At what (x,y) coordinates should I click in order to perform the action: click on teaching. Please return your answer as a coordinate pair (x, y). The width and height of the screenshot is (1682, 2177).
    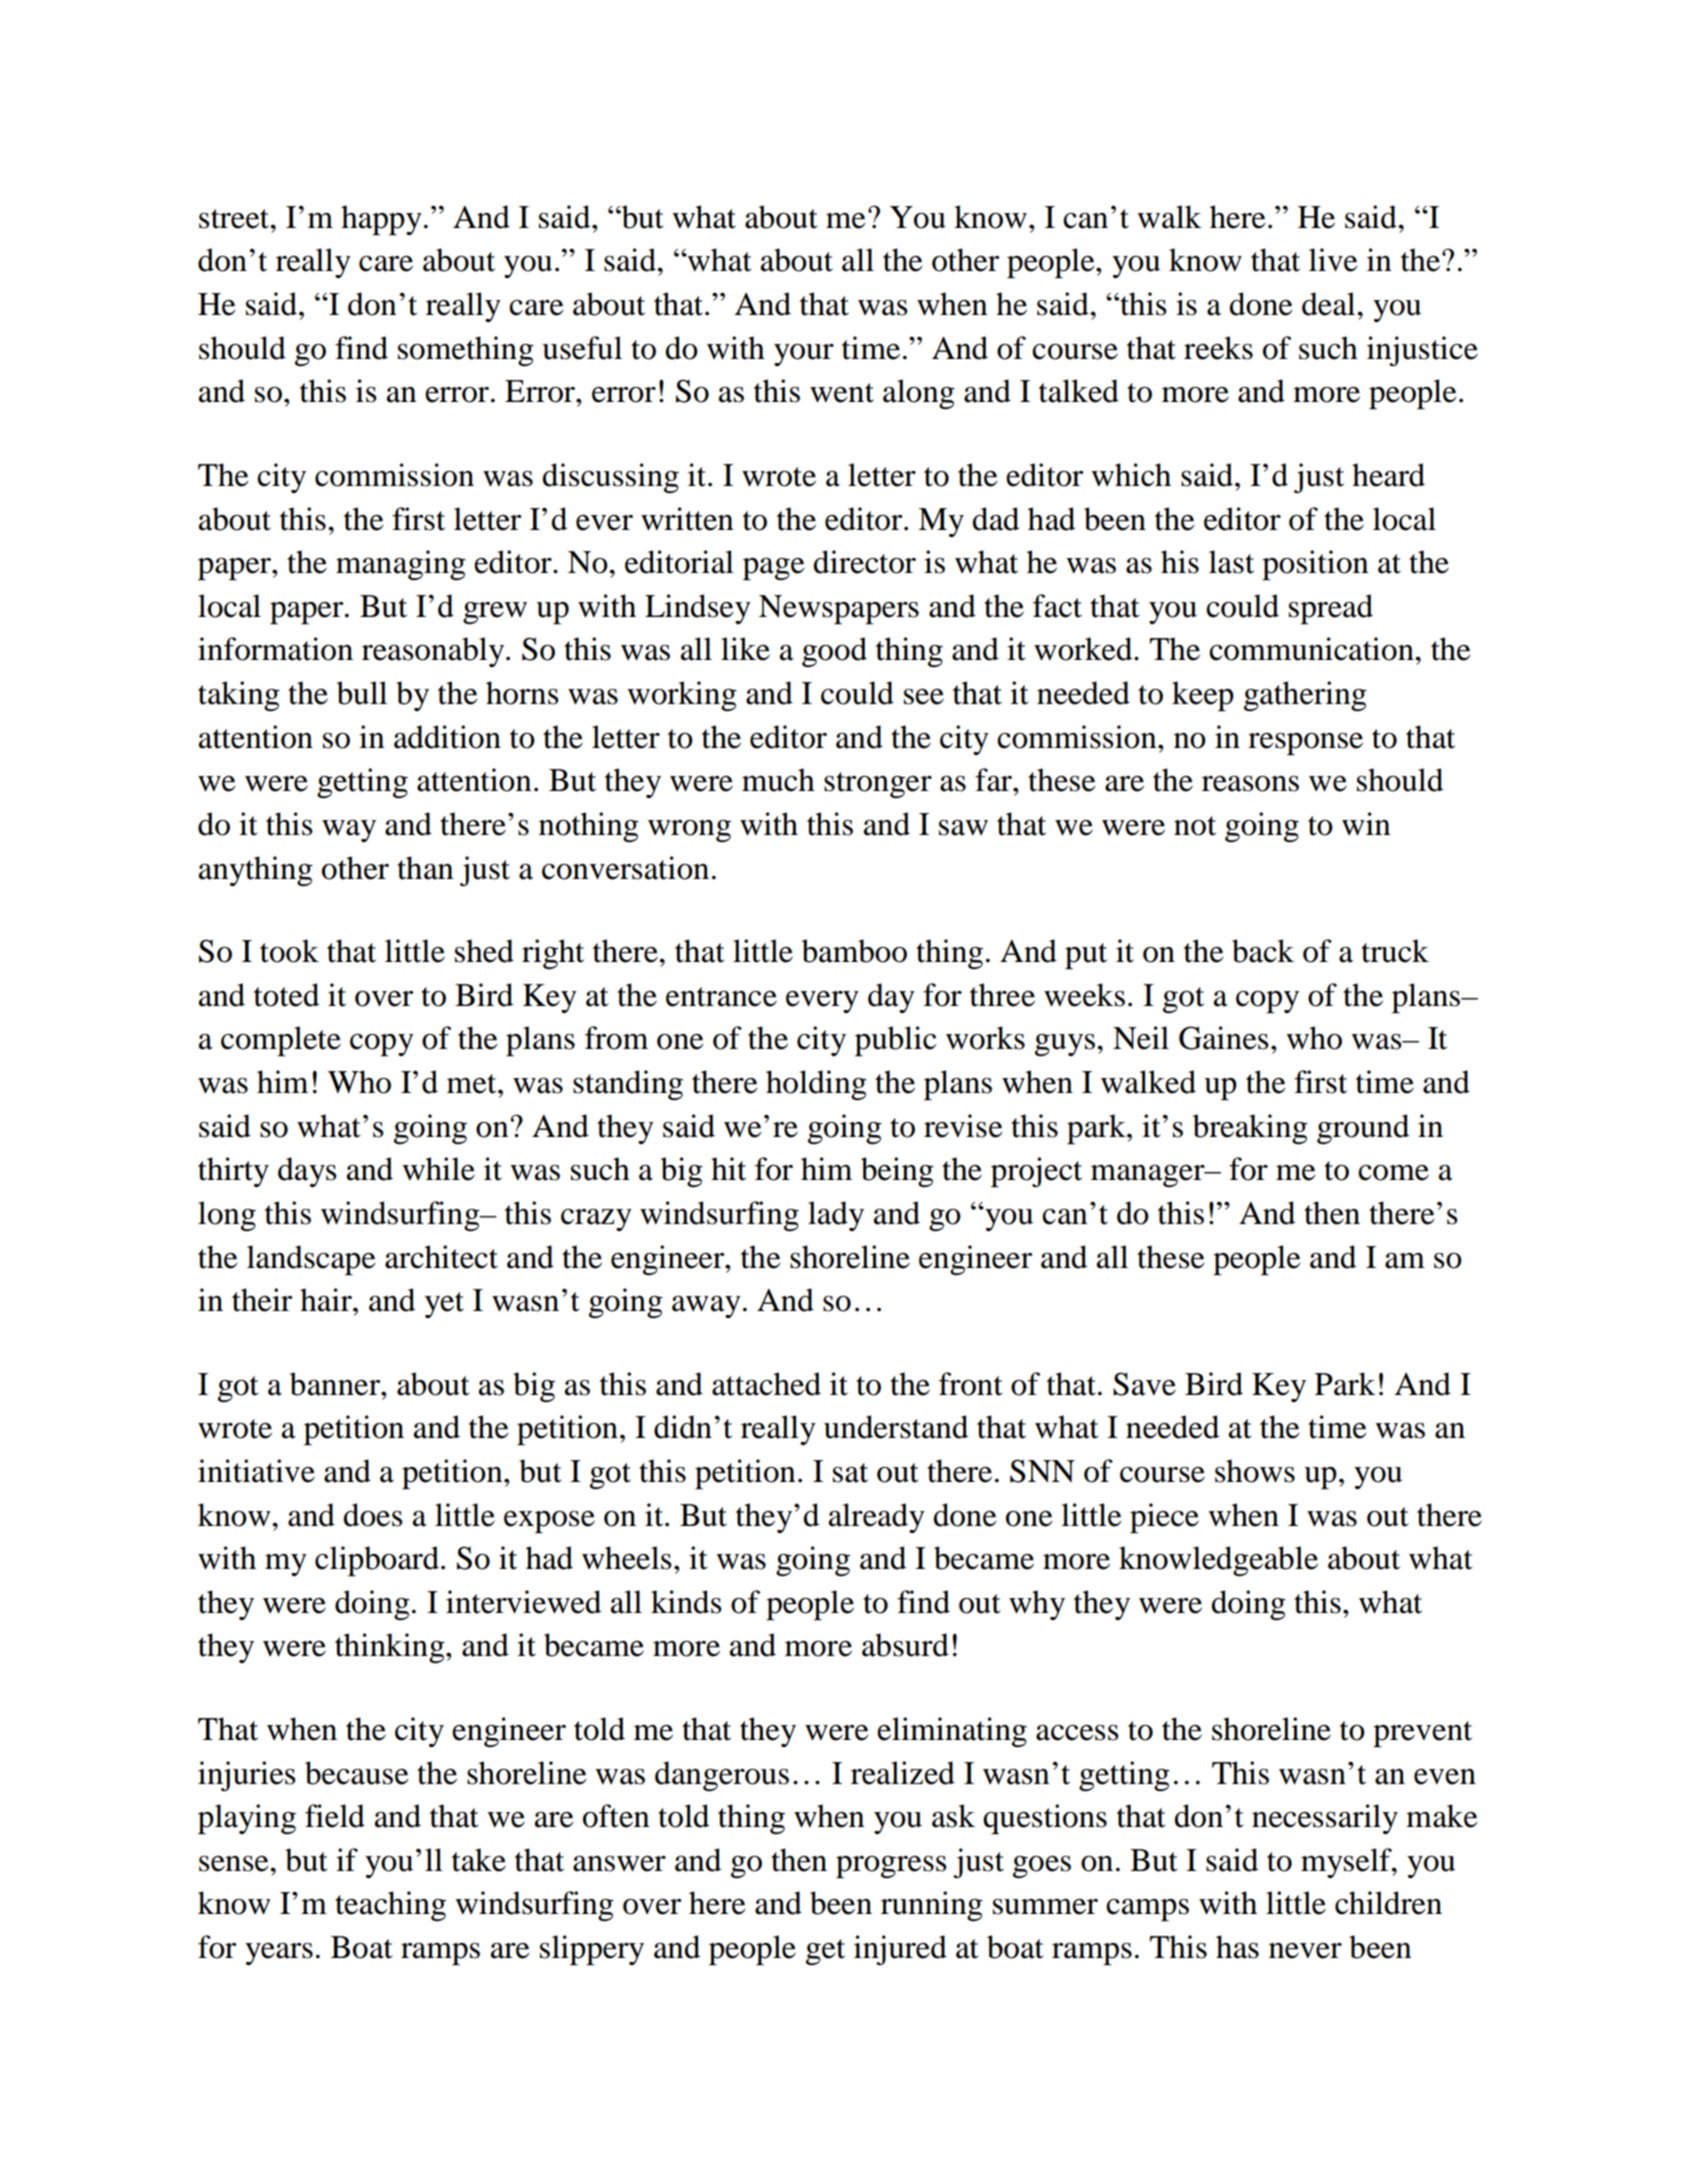
    Looking at the image, I should click on (390, 1906).
